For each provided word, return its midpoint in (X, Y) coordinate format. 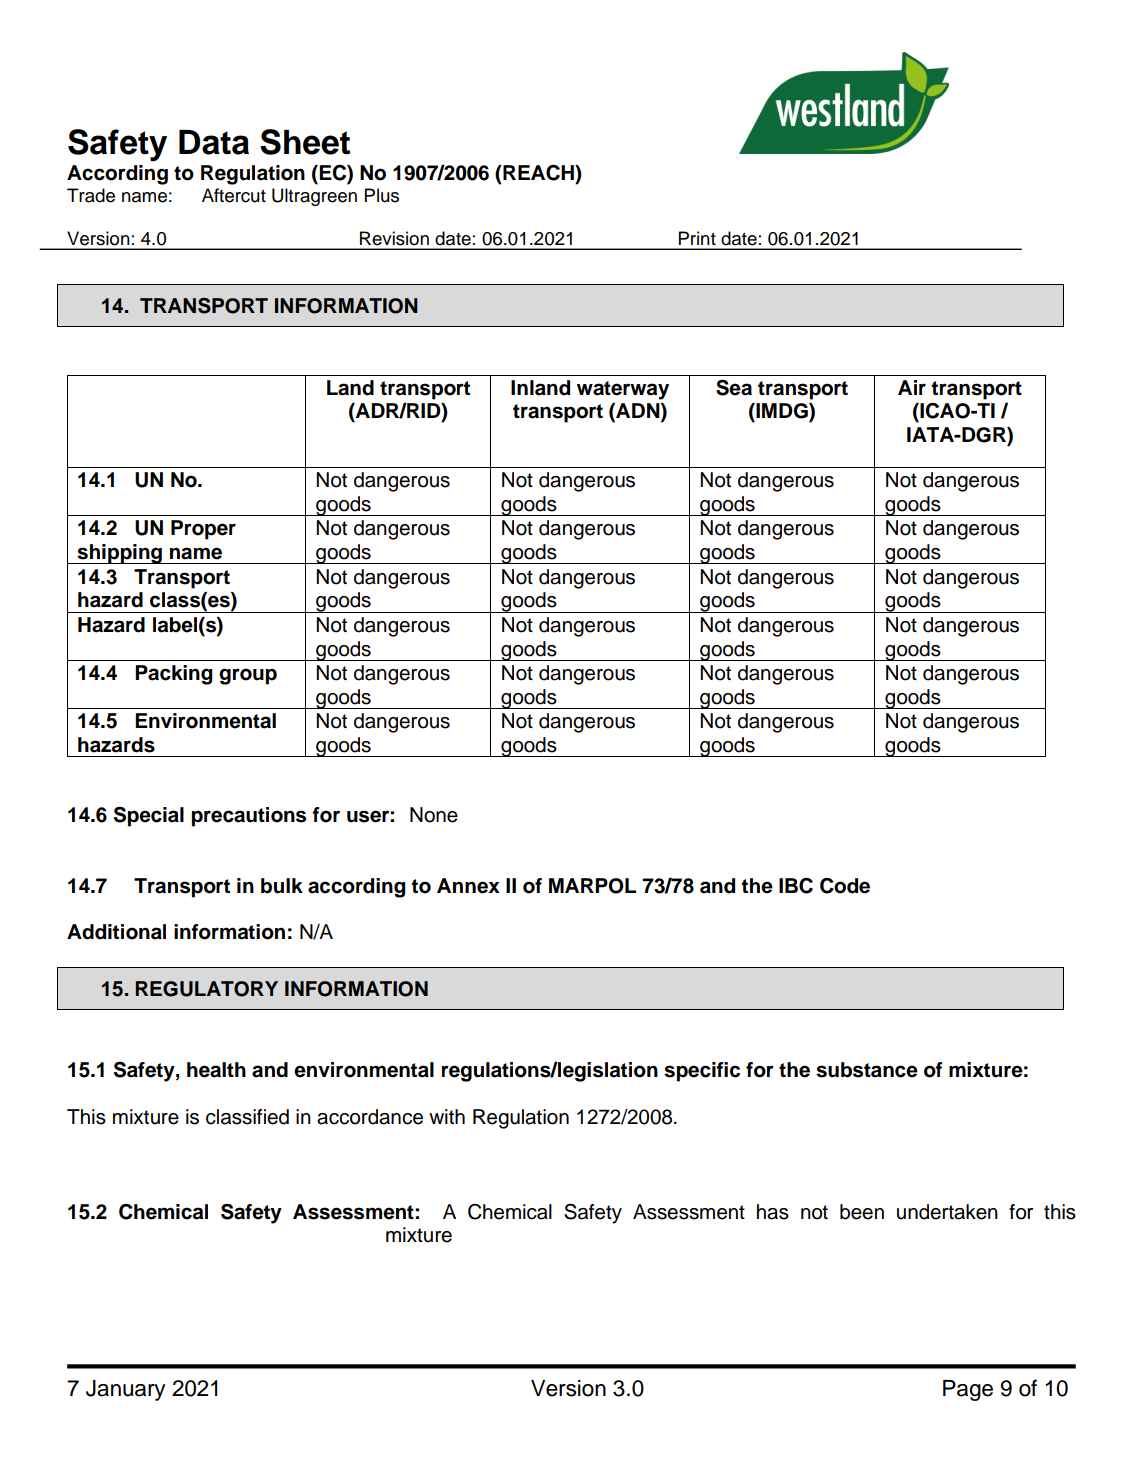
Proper (203, 530)
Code (845, 886)
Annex (468, 886)
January (125, 1390)
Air (912, 387)
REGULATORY (207, 989)
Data (214, 142)
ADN (638, 412)
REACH (538, 173)
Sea (734, 387)
